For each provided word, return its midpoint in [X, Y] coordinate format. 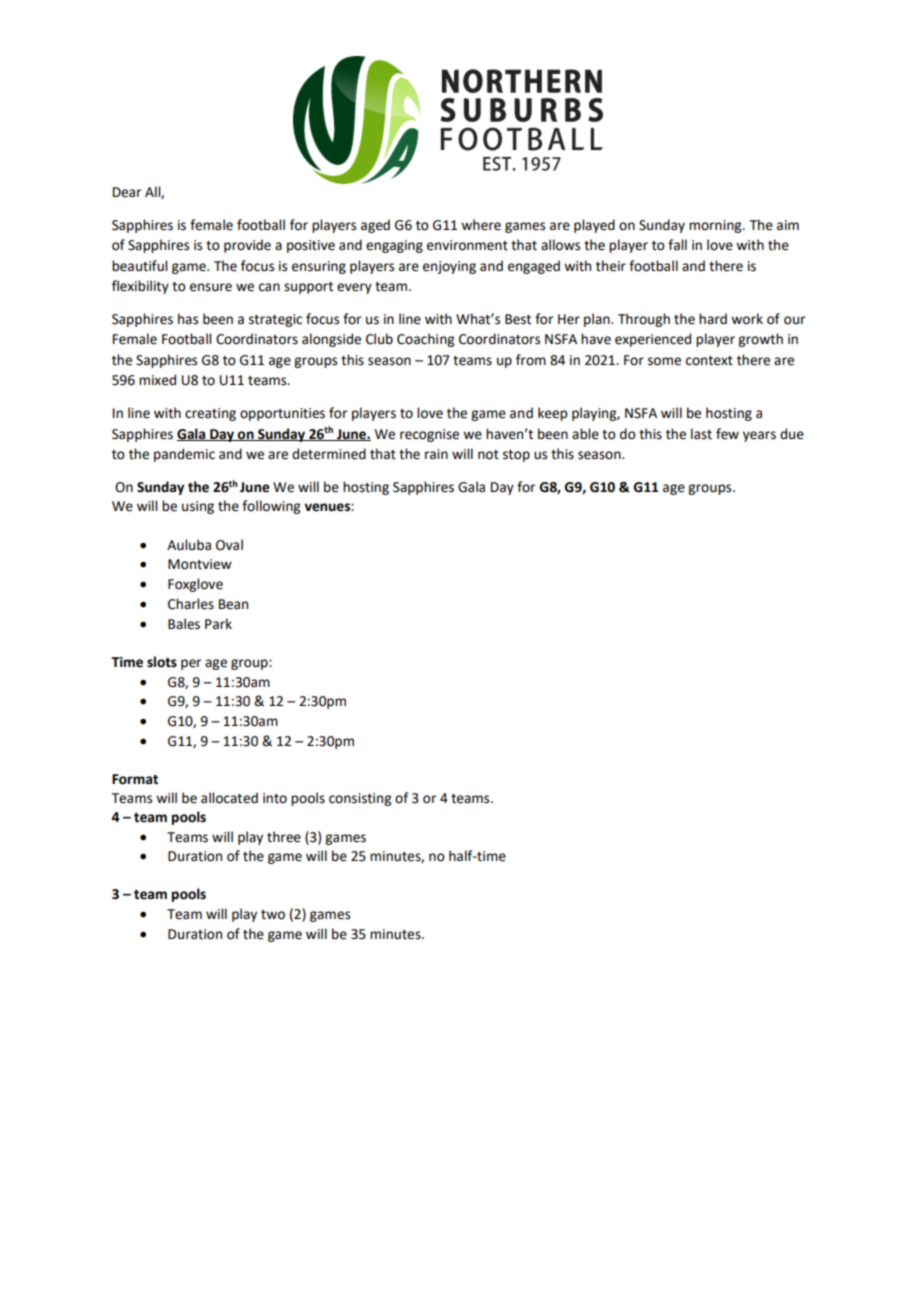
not [488, 455]
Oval [229, 545]
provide [247, 246]
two [273, 915]
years [759, 436]
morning [716, 226]
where [481, 225]
